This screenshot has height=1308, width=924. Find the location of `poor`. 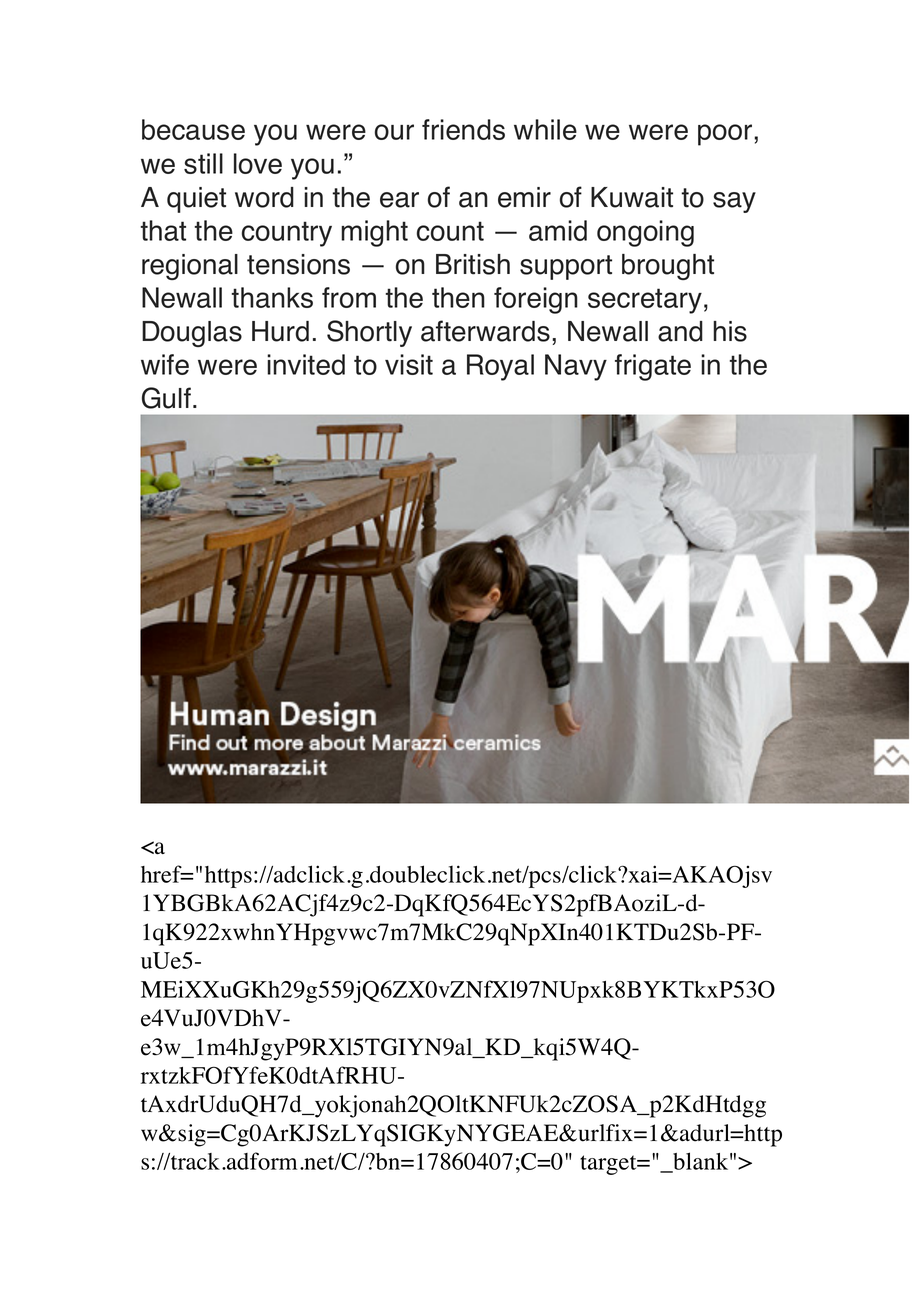

poor is located at coordinates (726, 135).
